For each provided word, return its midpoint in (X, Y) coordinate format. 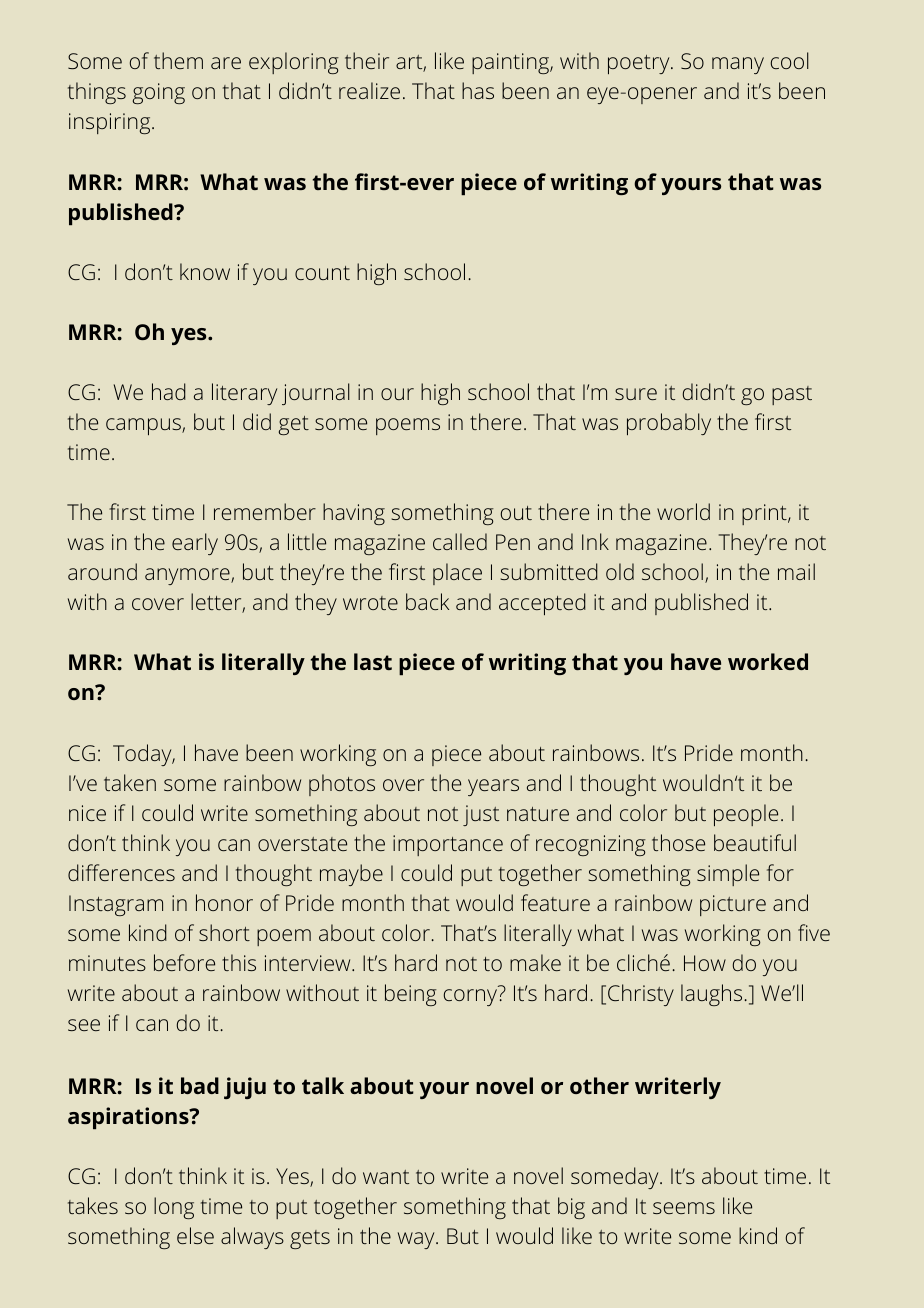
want (386, 1177)
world (683, 511)
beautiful (755, 842)
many (738, 65)
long (174, 1208)
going (159, 93)
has (478, 90)
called (460, 541)
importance (448, 845)
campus (144, 426)
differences (121, 872)
